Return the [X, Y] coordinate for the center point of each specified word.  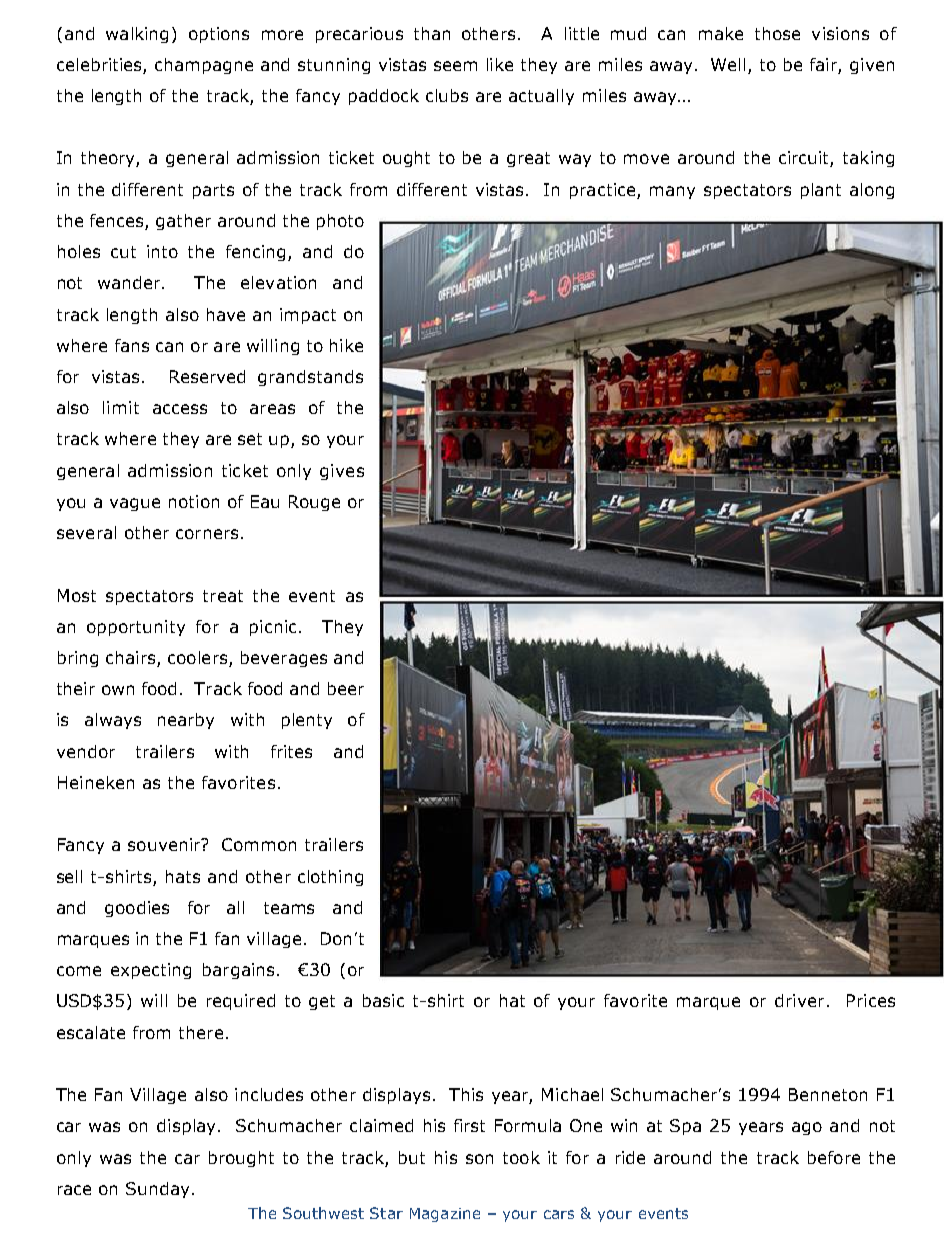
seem [455, 66]
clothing [330, 878]
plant [821, 191]
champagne [204, 66]
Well [728, 64]
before [834, 1157]
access [180, 409]
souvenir [165, 844]
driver [799, 1000]
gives [342, 472]
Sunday [157, 1190]
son [479, 1159]
